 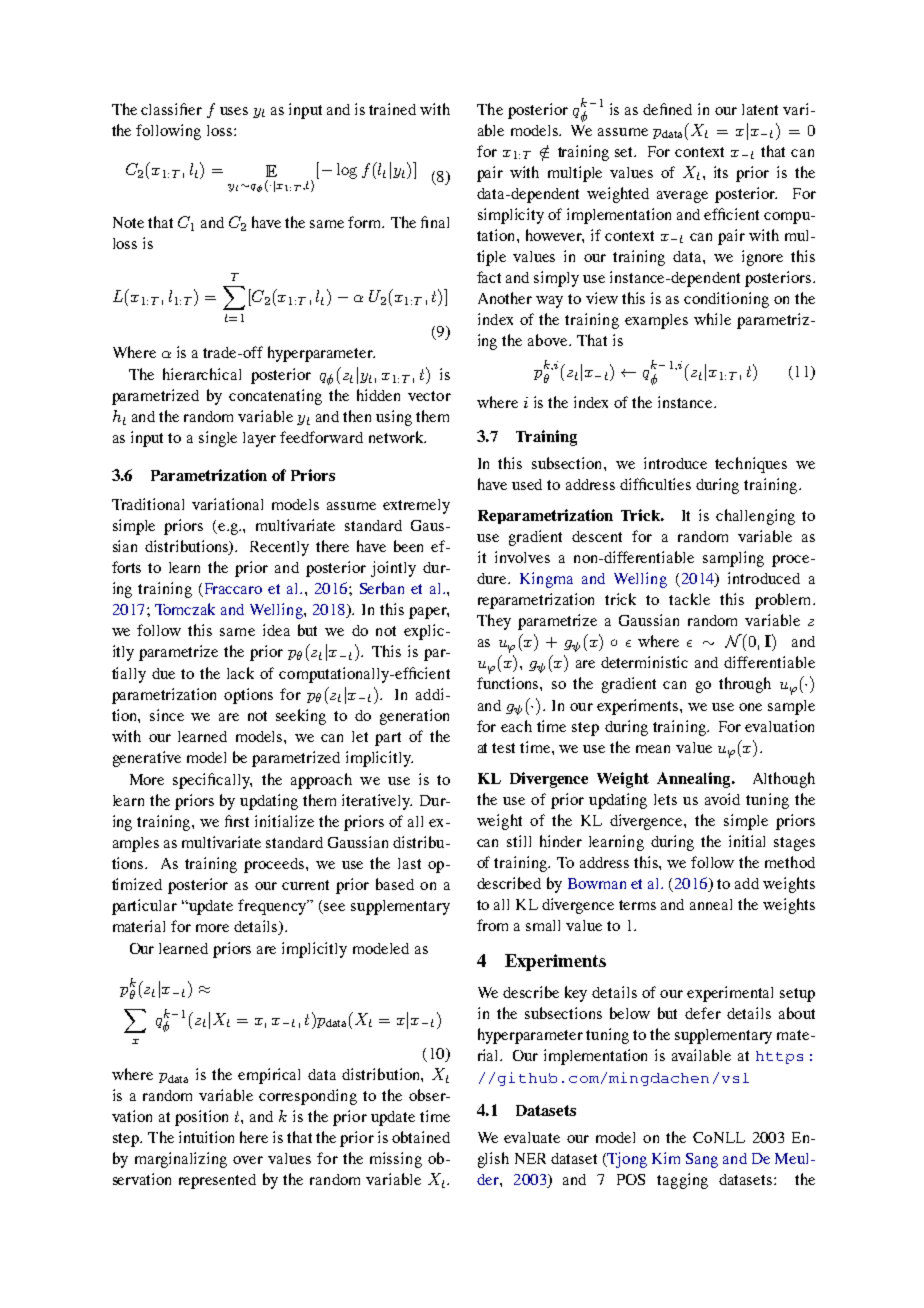 I want to click on its, so click(x=721, y=172).
